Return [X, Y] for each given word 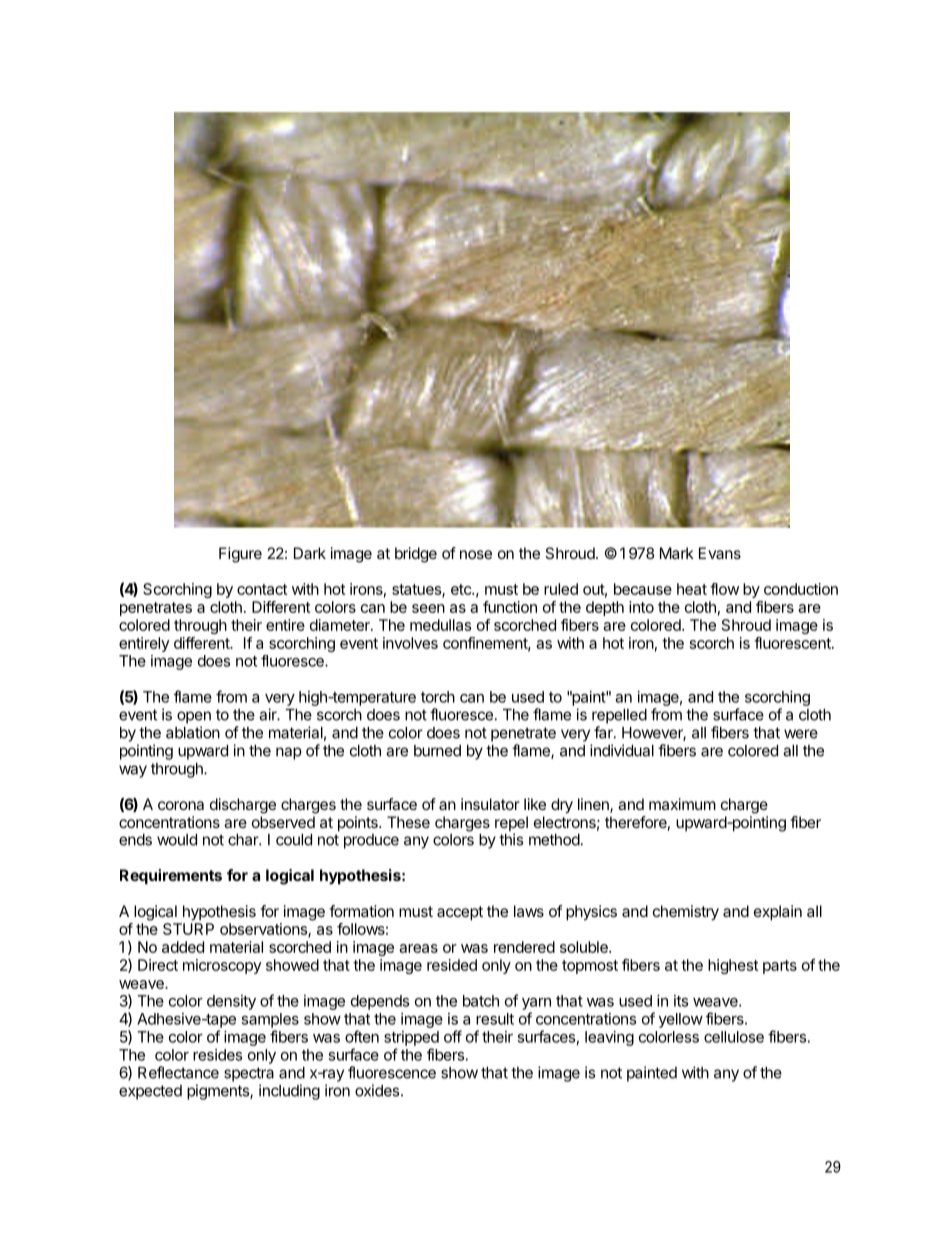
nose [476, 554]
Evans [720, 553]
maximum [682, 804]
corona [181, 805]
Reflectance [178, 1072]
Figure [240, 555]
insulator [490, 804]
